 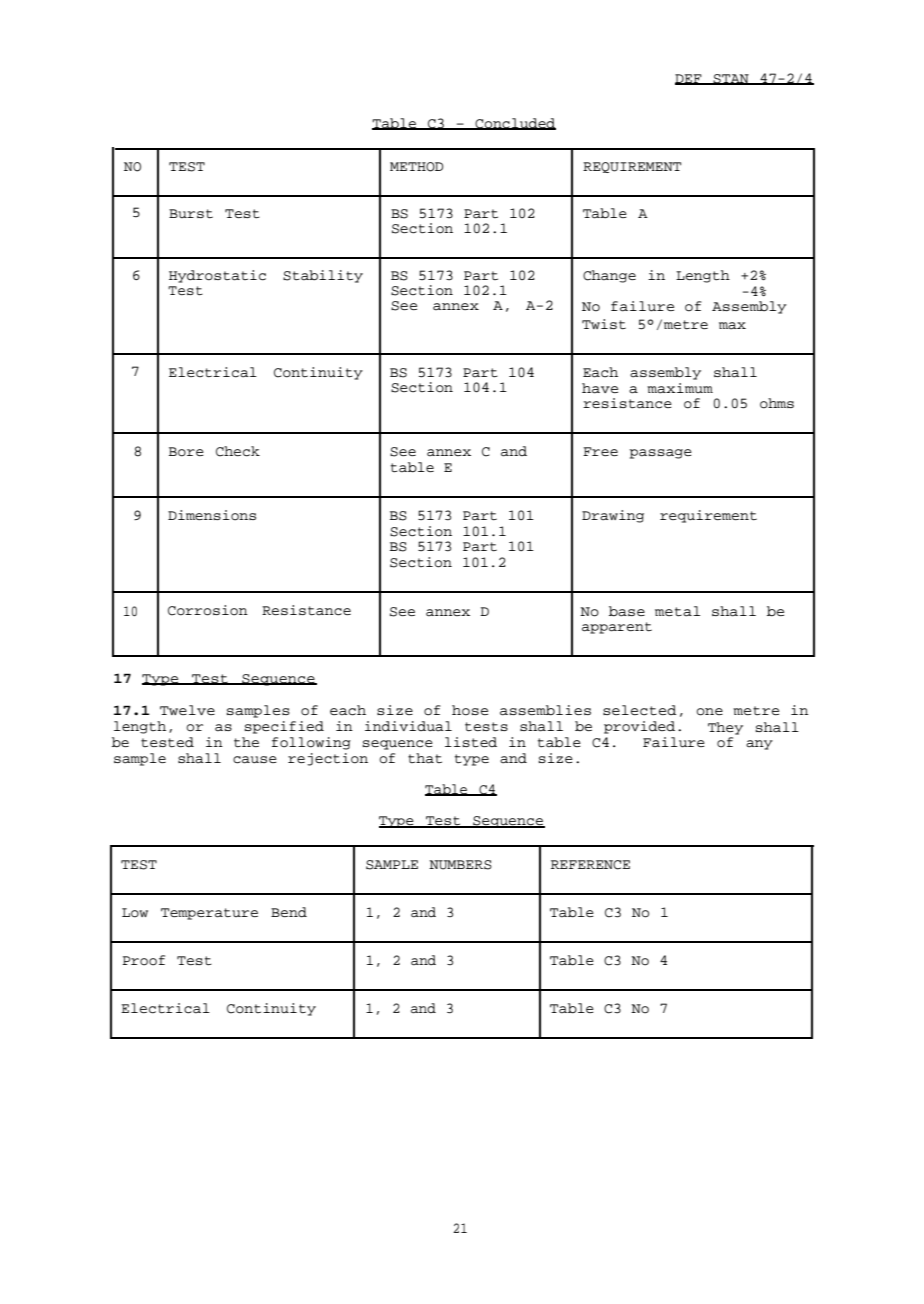 I want to click on METHOD, so click(x=416, y=167).
